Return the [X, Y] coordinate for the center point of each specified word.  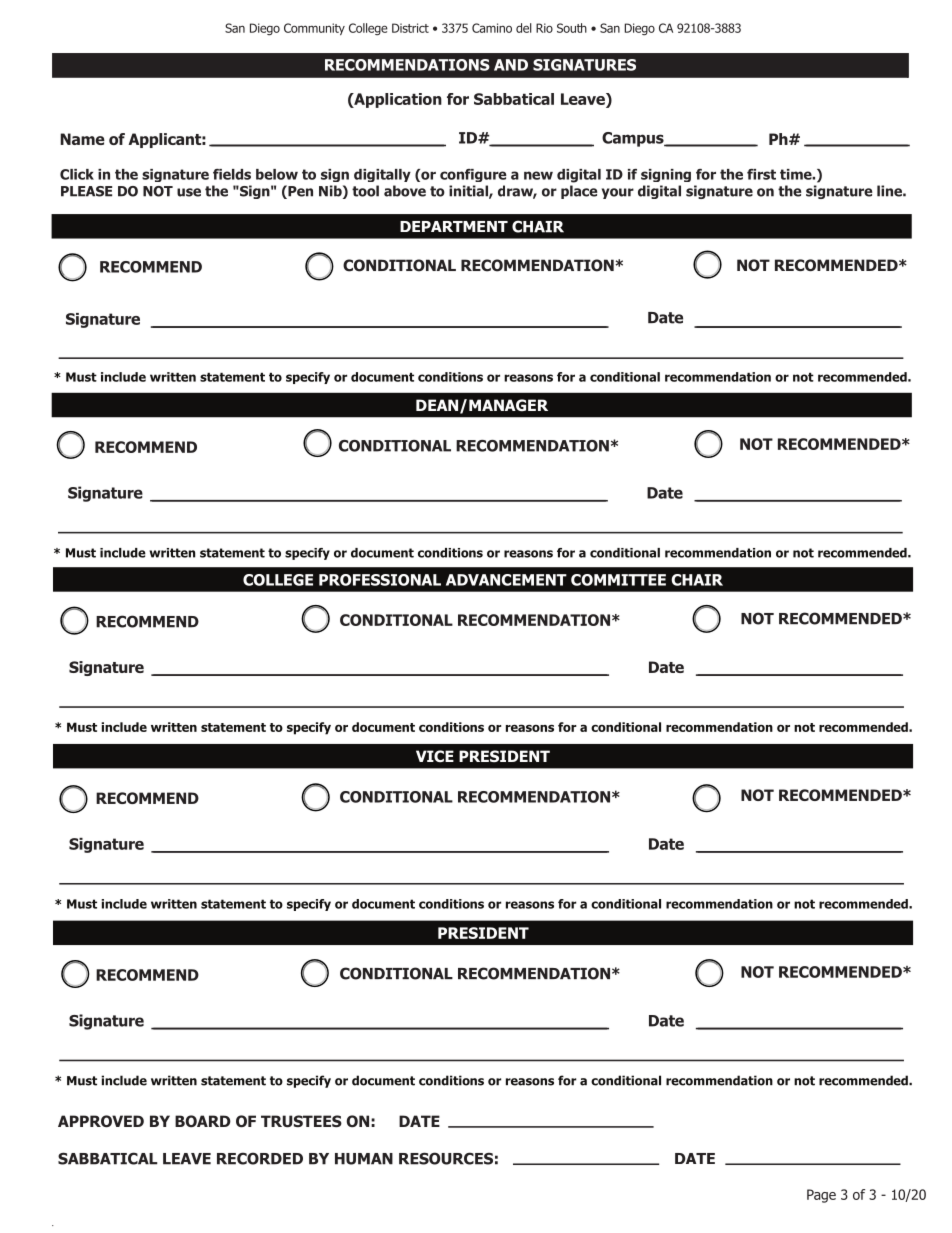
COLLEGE [278, 580]
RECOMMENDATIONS [407, 65]
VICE [435, 756]
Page [821, 1196]
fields [232, 174]
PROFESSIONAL [380, 580]
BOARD [203, 1121]
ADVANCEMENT [506, 580]
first [761, 174]
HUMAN [364, 1159]
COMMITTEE [618, 580]
